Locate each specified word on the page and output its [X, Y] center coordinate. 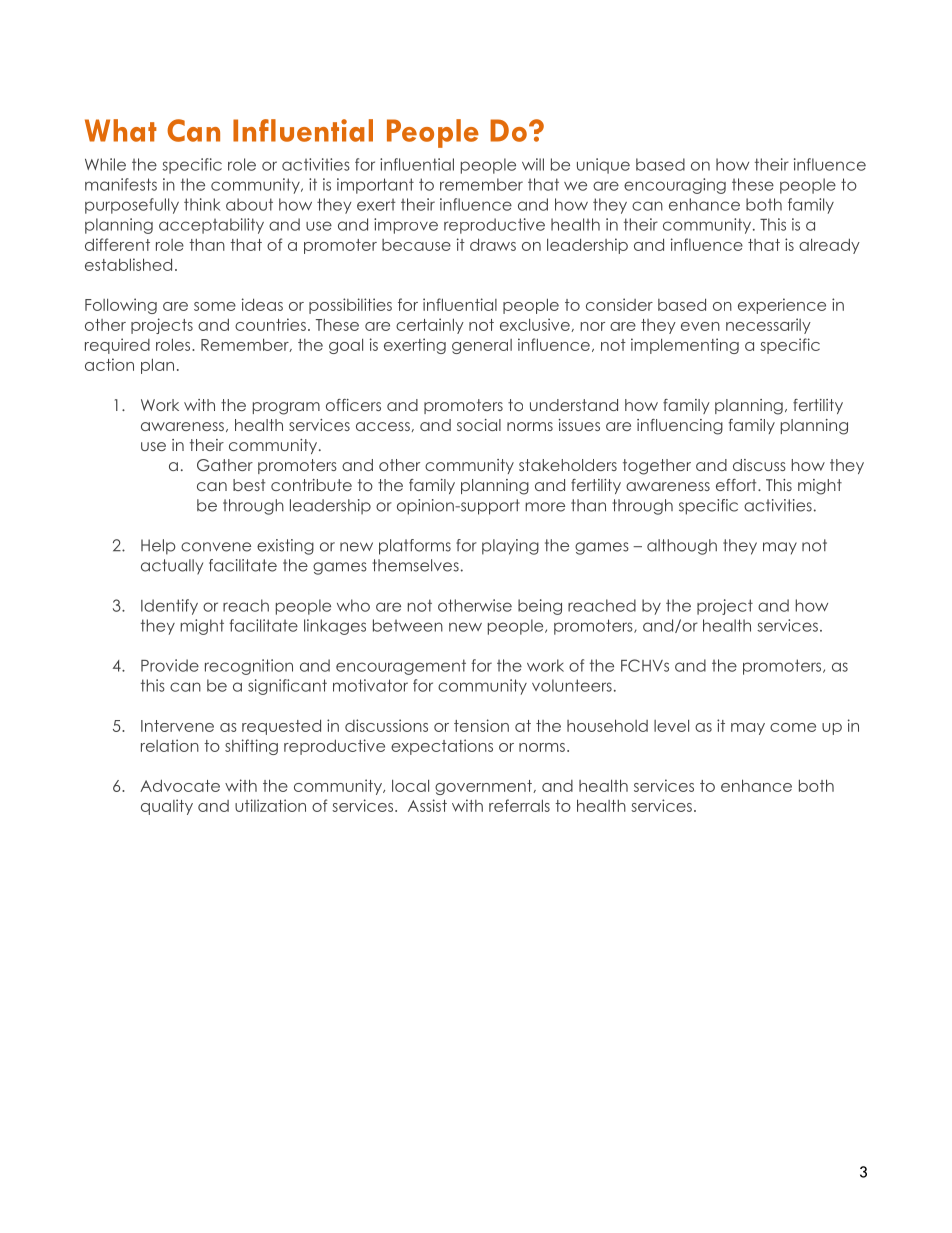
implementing [685, 346]
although [682, 547]
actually [172, 567]
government [484, 787]
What [121, 130]
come [793, 727]
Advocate [180, 785]
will [533, 164]
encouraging [675, 186]
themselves [415, 565]
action [109, 364]
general [482, 346]
